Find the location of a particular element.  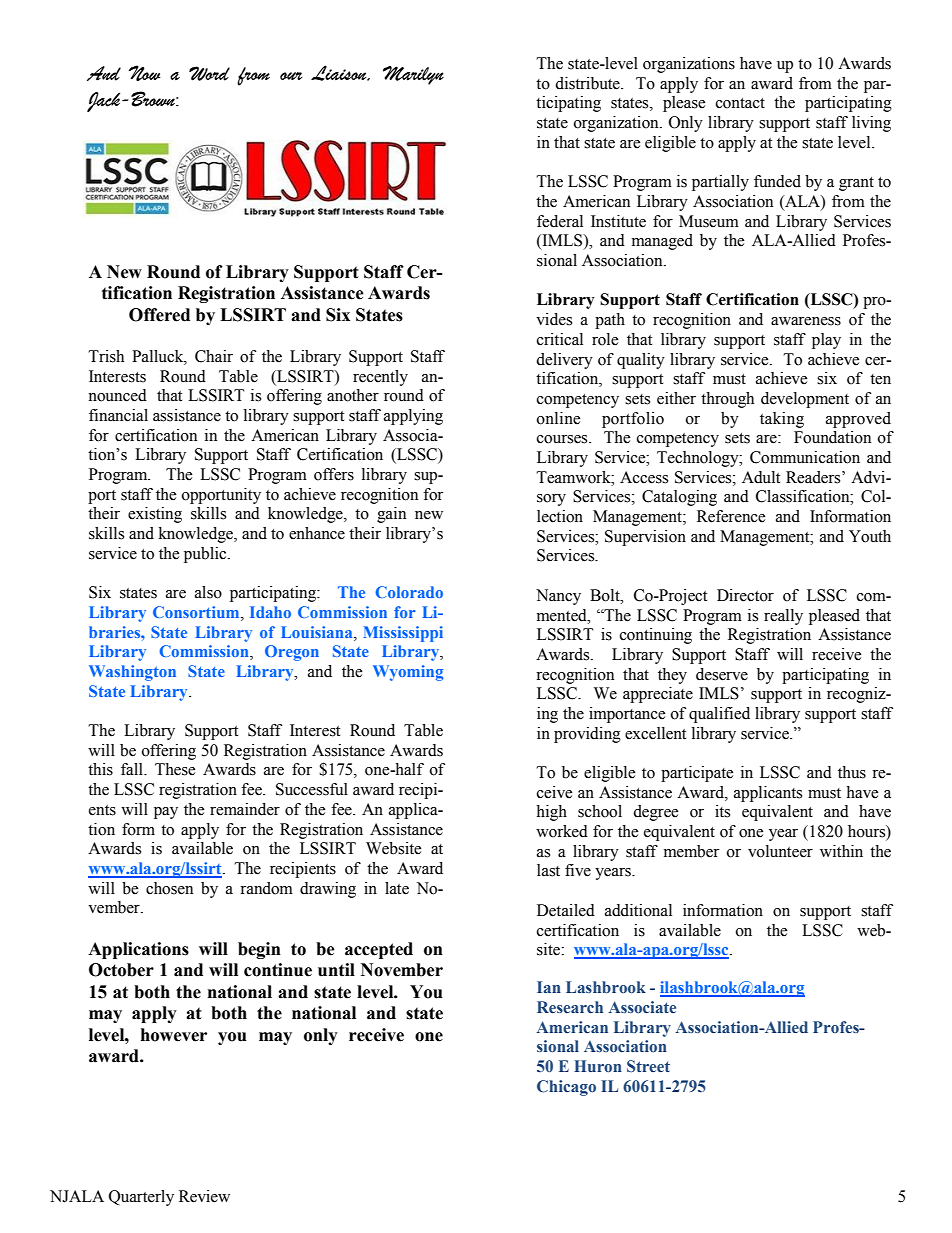

Word is located at coordinates (209, 73).
